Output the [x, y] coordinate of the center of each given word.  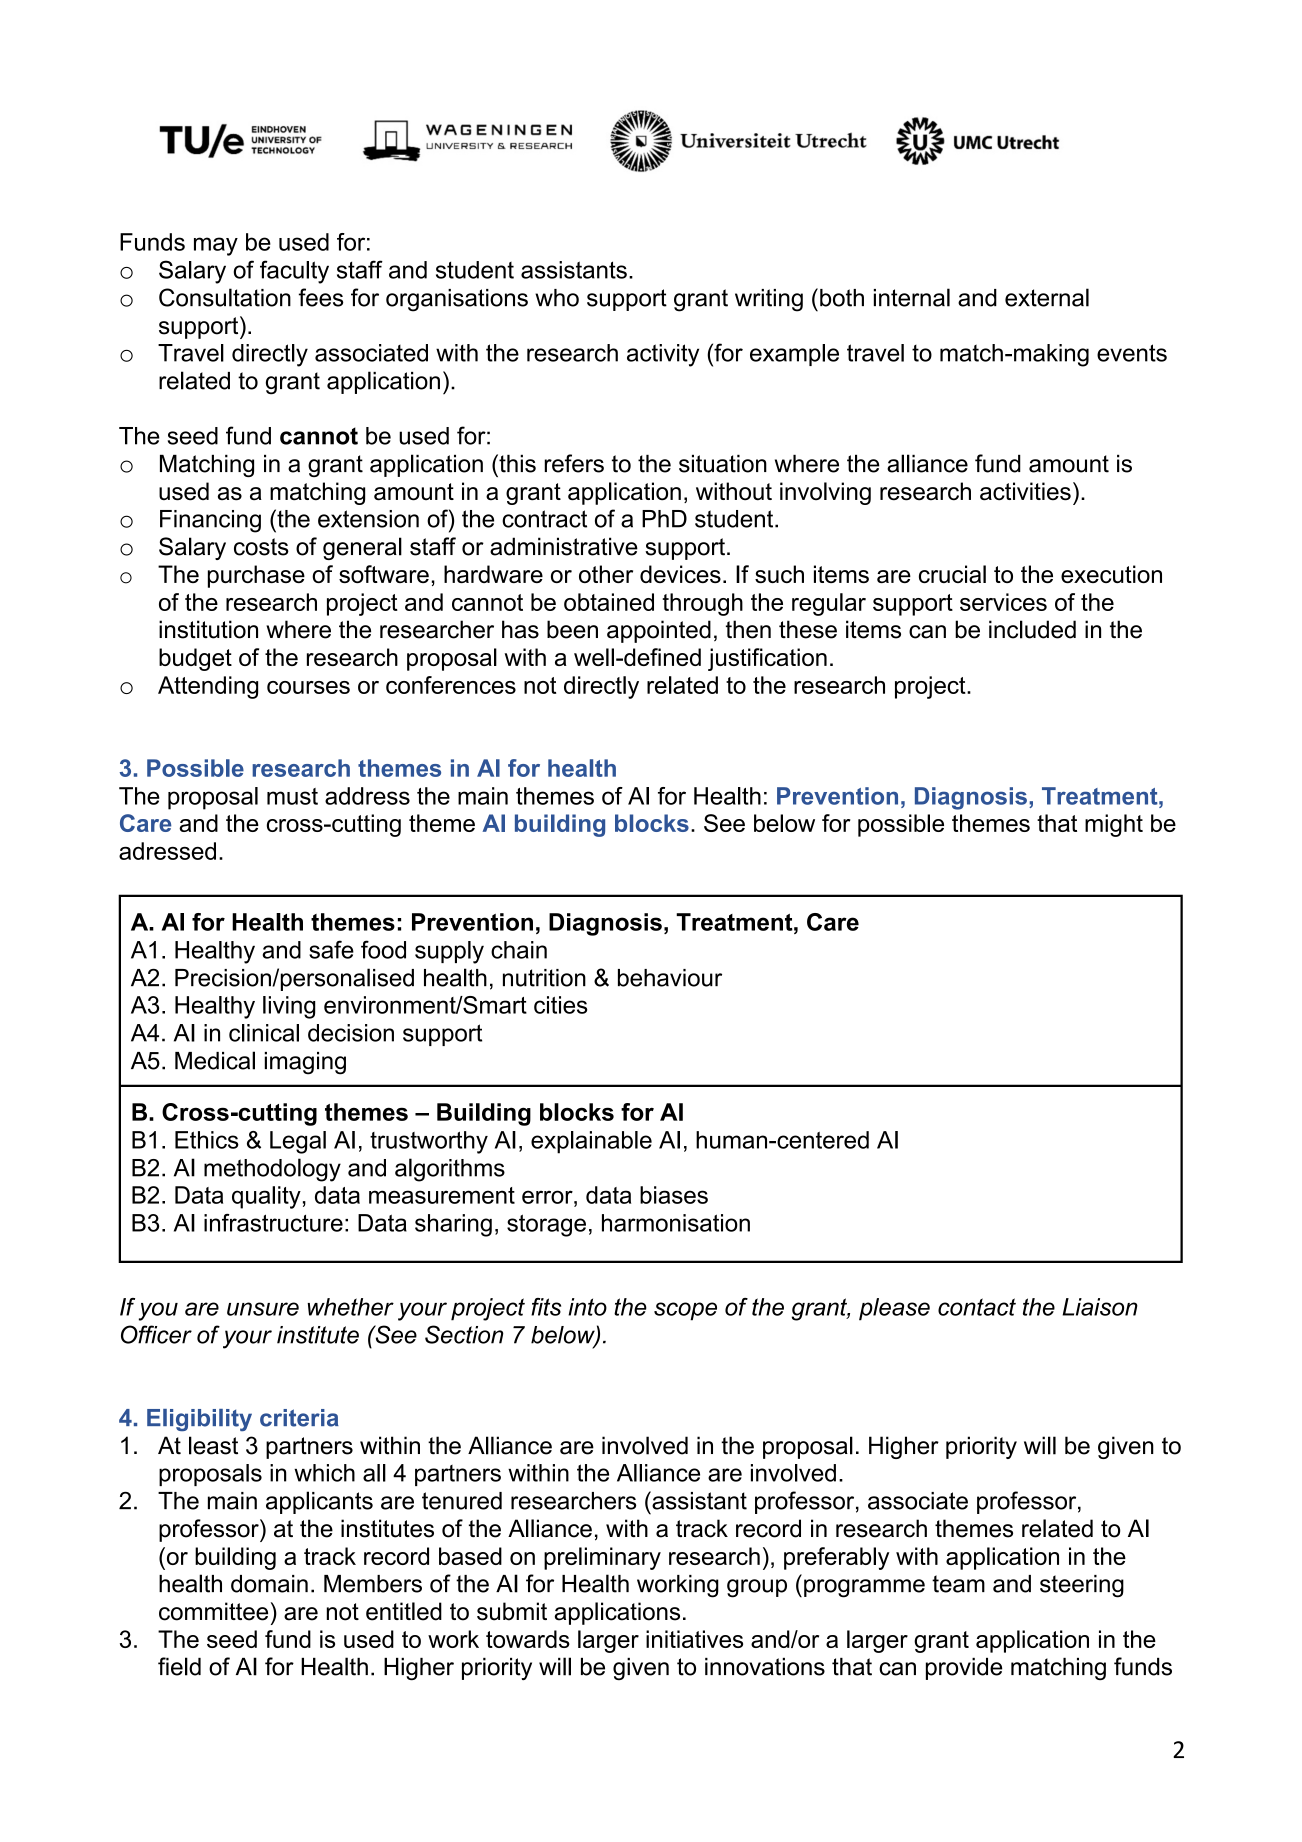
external [1047, 297]
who [557, 298]
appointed [659, 631]
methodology [272, 1170]
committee [213, 1611]
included [1032, 629]
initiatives [694, 1639]
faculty [294, 272]
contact [977, 1307]
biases [674, 1195]
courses [308, 687]
